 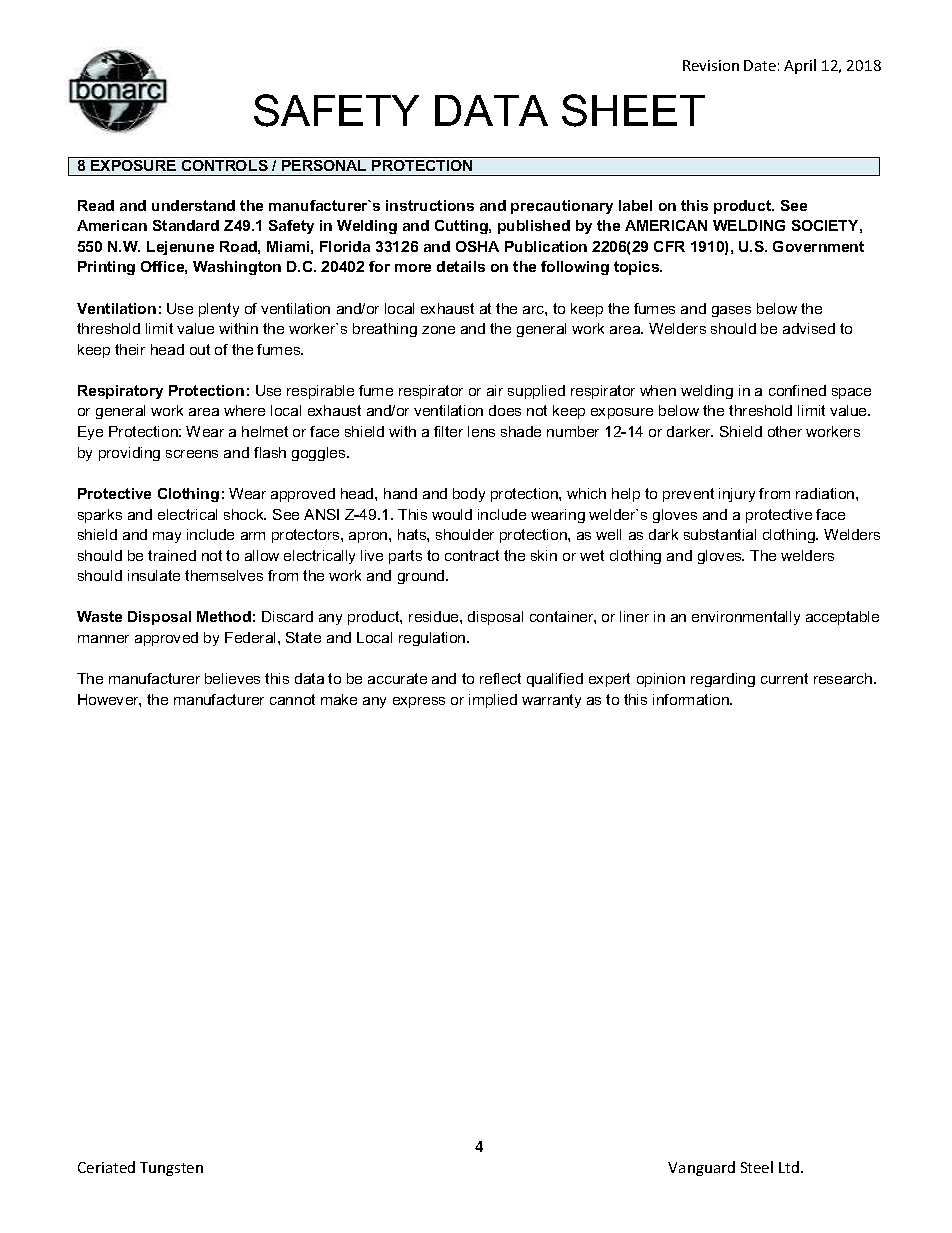 I want to click on Vanguard, so click(x=701, y=1168).
